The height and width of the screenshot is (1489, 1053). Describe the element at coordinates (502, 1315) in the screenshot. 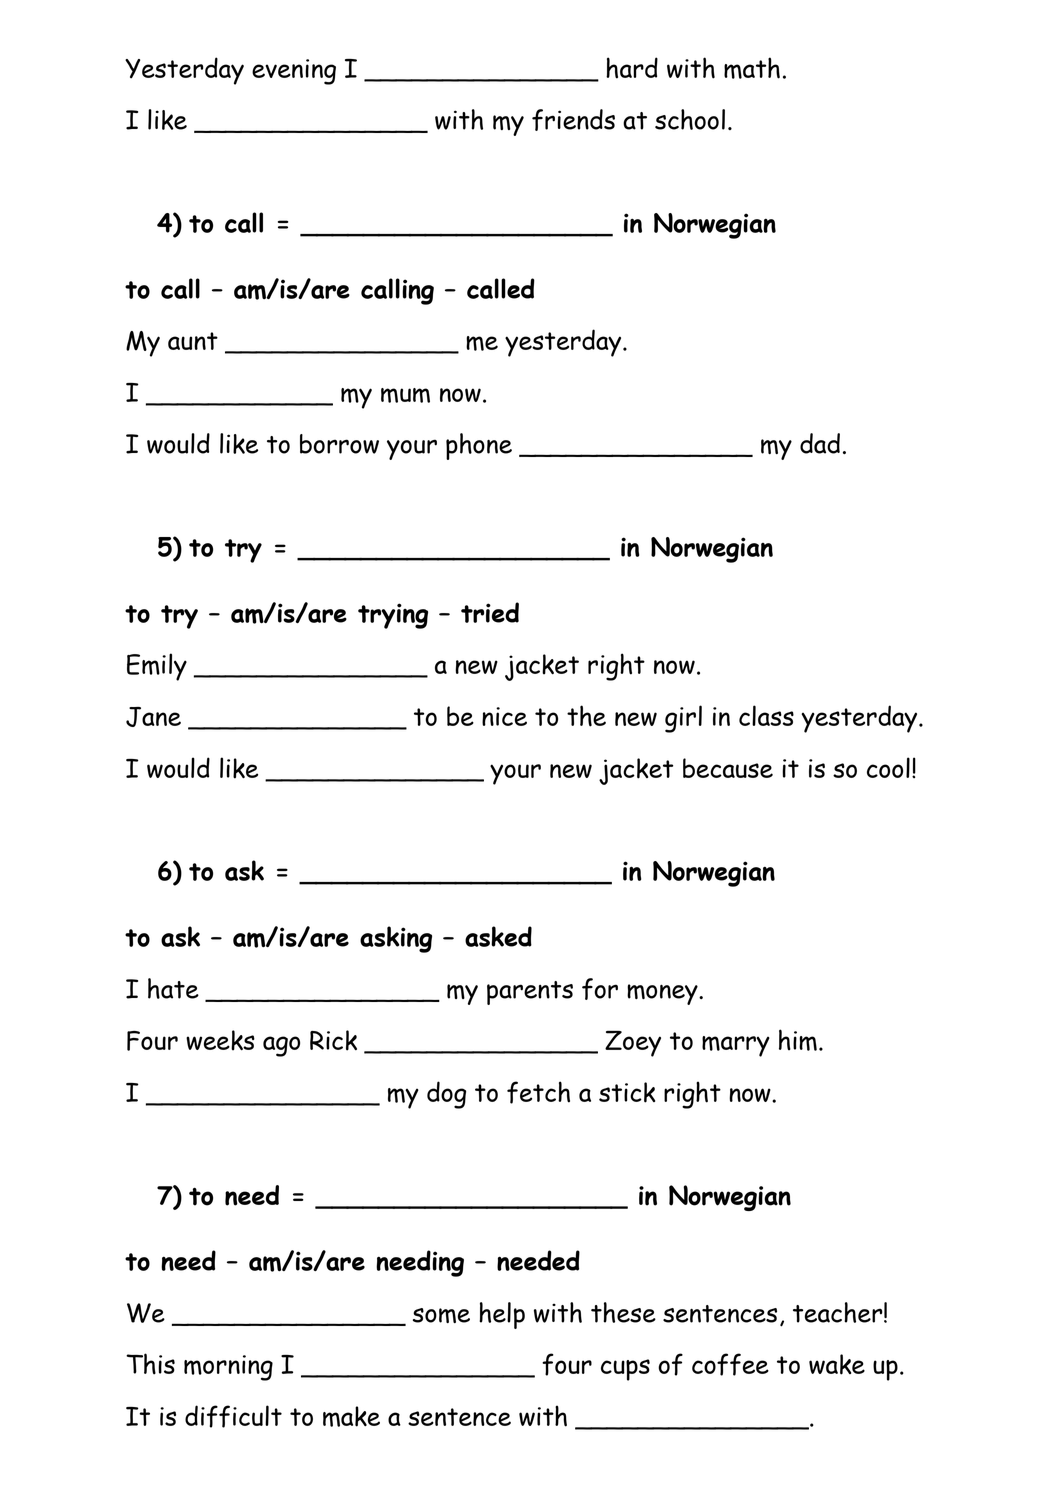

I see `help` at that location.
